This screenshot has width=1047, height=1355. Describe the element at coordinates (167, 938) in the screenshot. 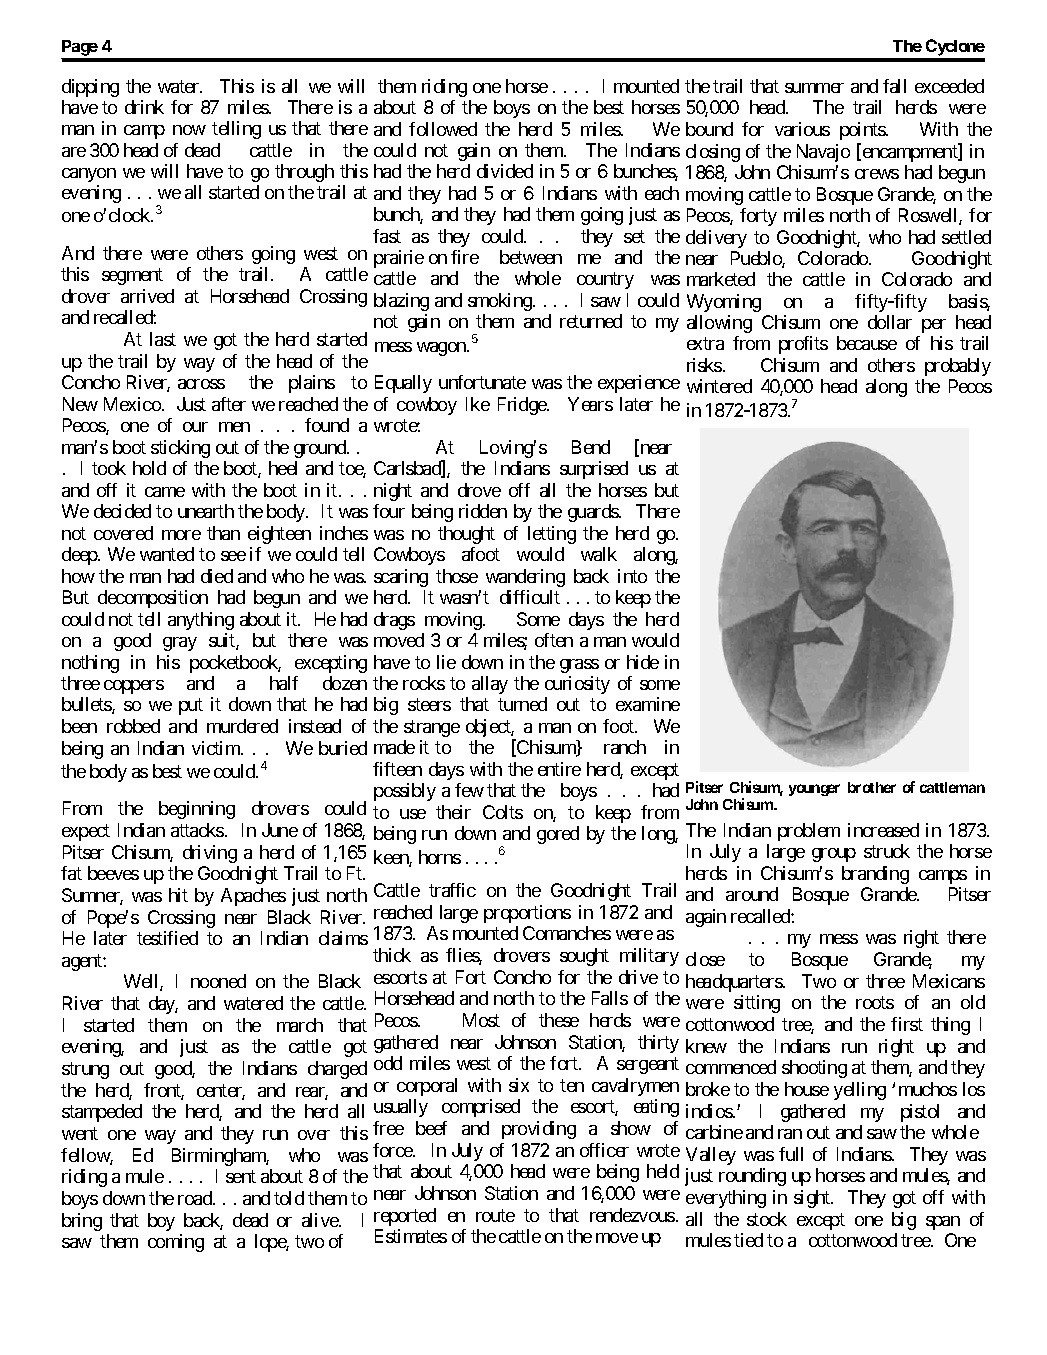

I see `testified` at that location.
